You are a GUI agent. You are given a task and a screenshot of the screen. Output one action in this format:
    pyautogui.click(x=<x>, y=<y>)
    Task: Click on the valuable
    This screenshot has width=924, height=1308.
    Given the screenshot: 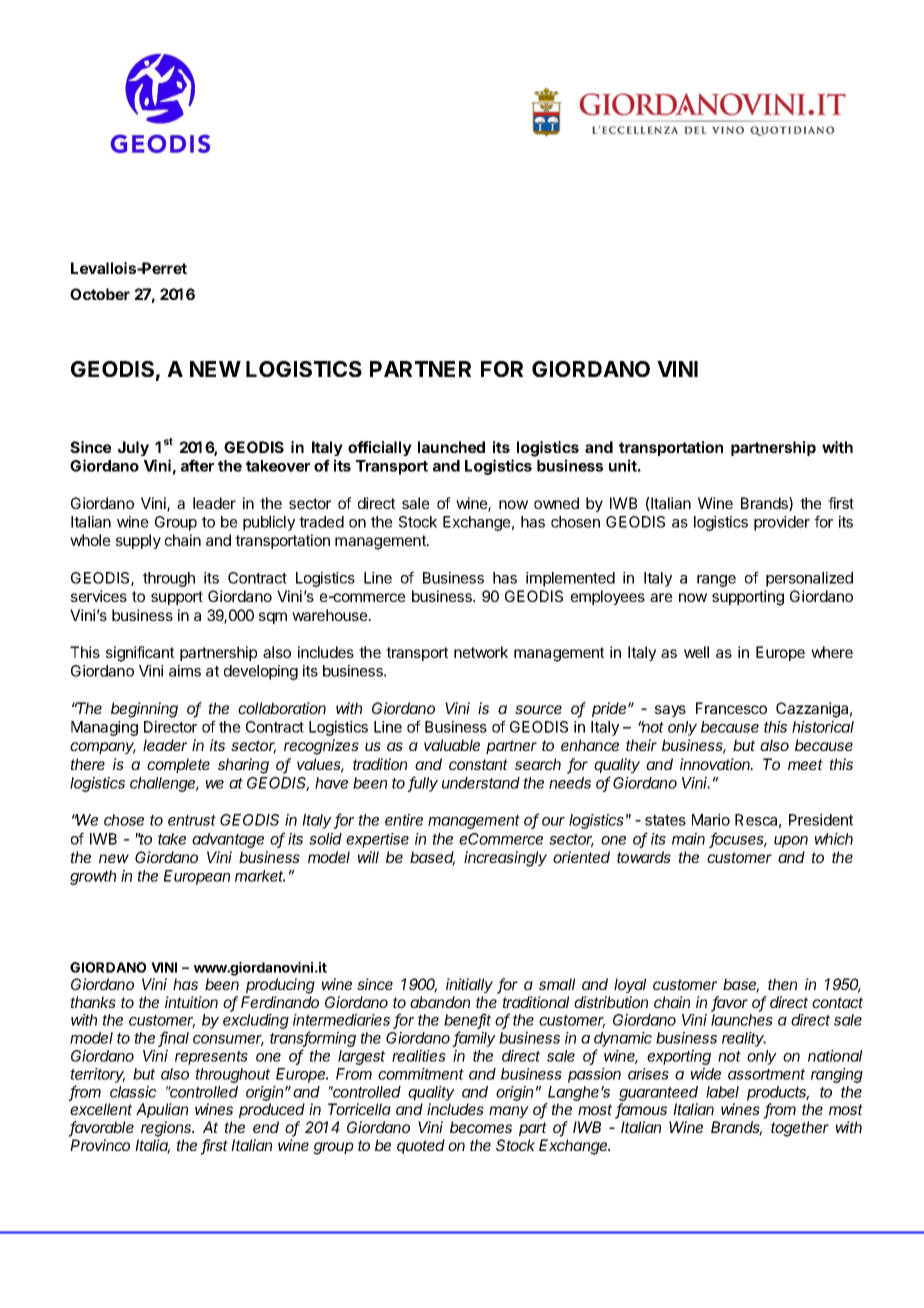 What is the action you would take?
    pyautogui.click(x=452, y=745)
